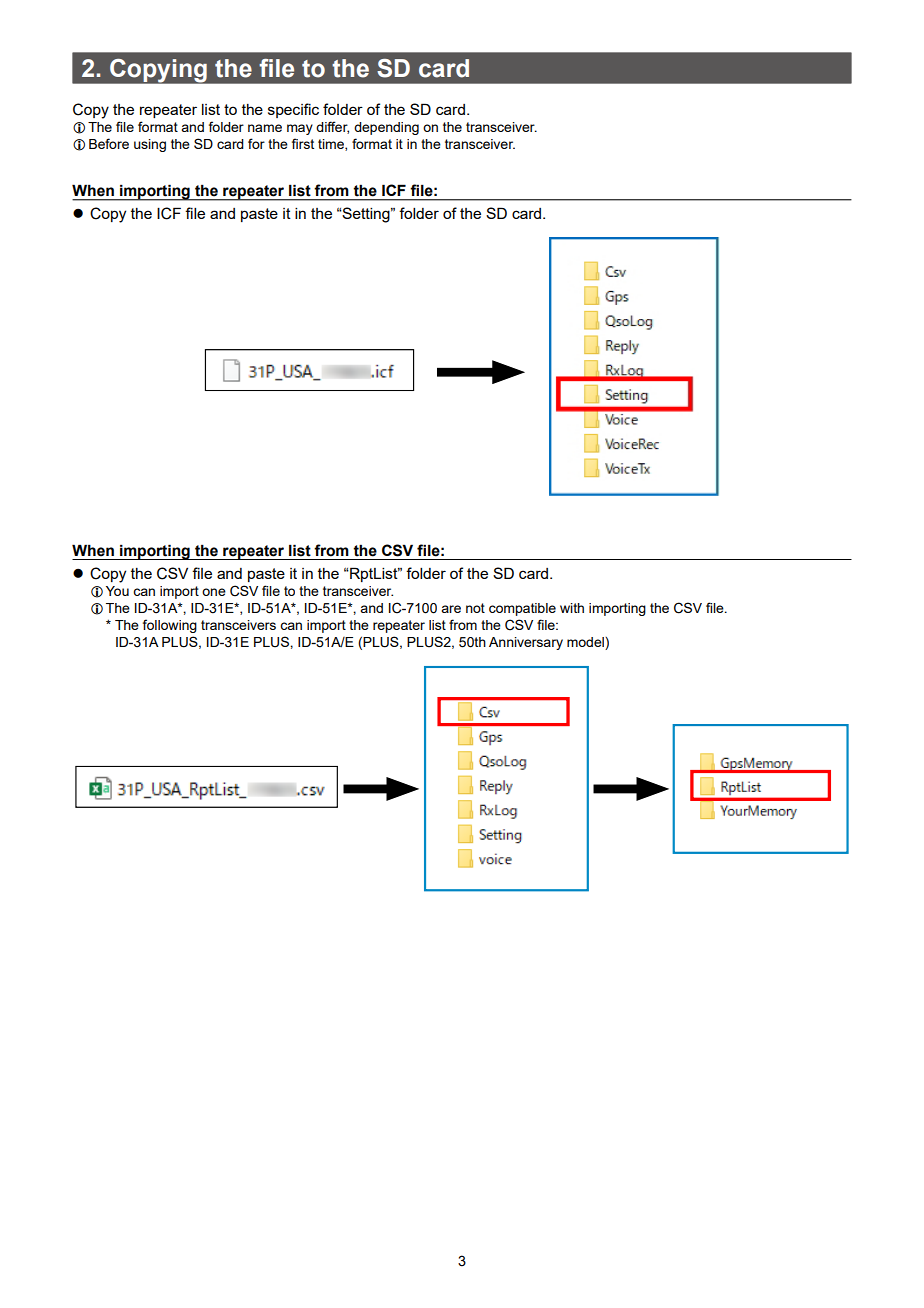 Image resolution: width=924 pixels, height=1308 pixels. What do you see at coordinates (332, 127) in the document?
I see `differ` at bounding box center [332, 127].
